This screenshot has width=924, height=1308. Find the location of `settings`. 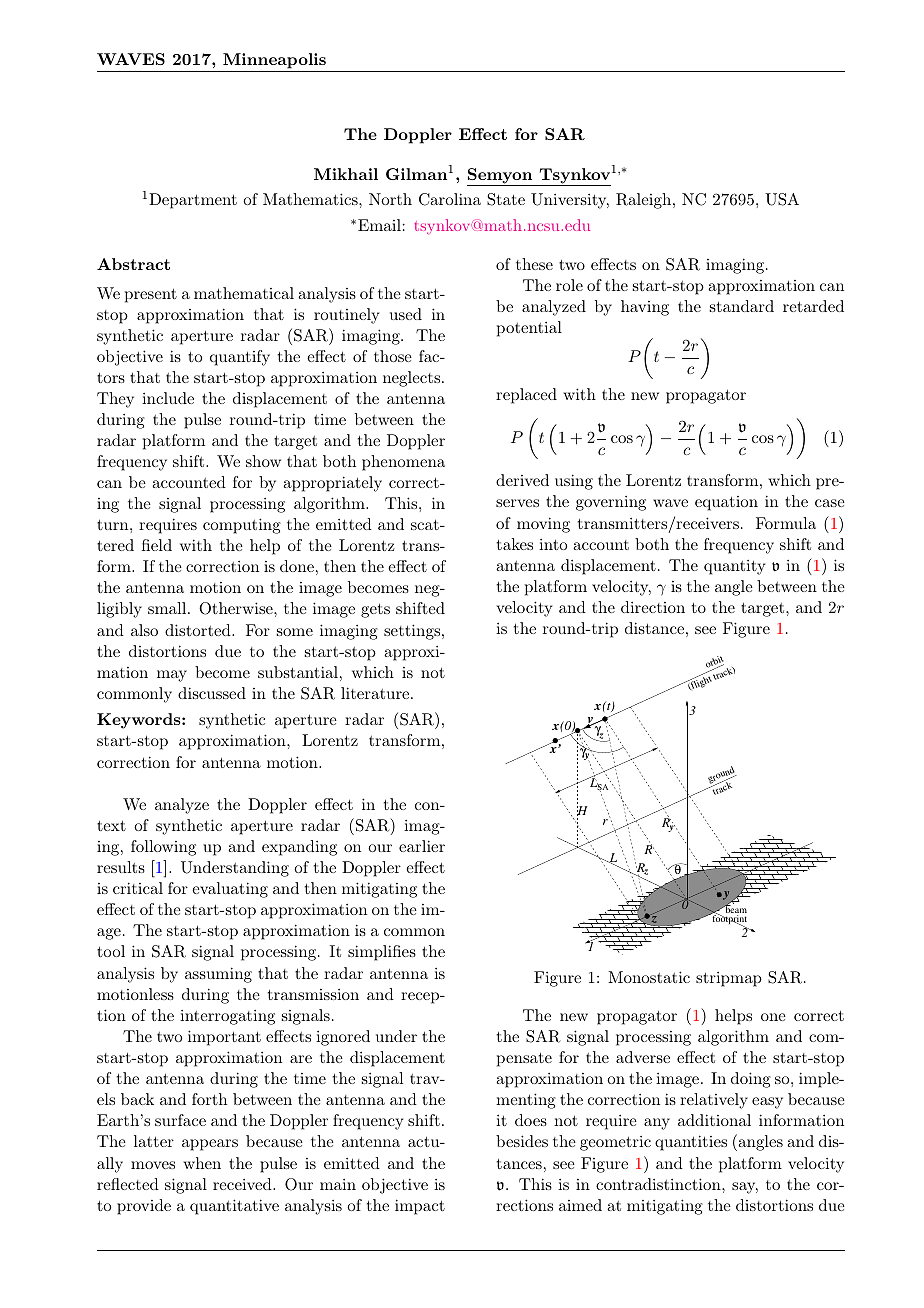

settings is located at coordinates (412, 632).
